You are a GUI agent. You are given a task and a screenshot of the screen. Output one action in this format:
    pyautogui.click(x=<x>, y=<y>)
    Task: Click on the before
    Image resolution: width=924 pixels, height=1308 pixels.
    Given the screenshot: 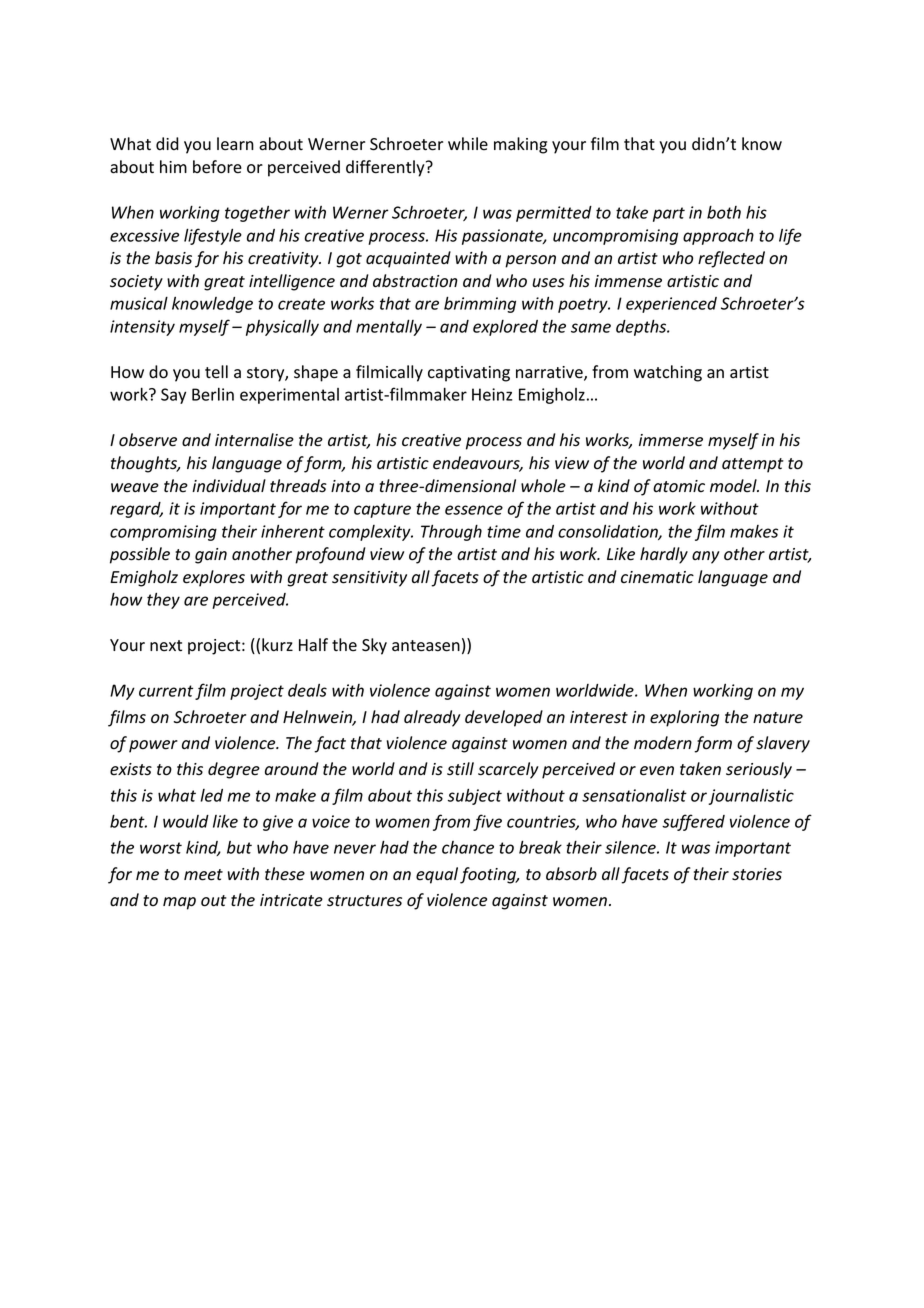 What is the action you would take?
    pyautogui.click(x=217, y=167)
